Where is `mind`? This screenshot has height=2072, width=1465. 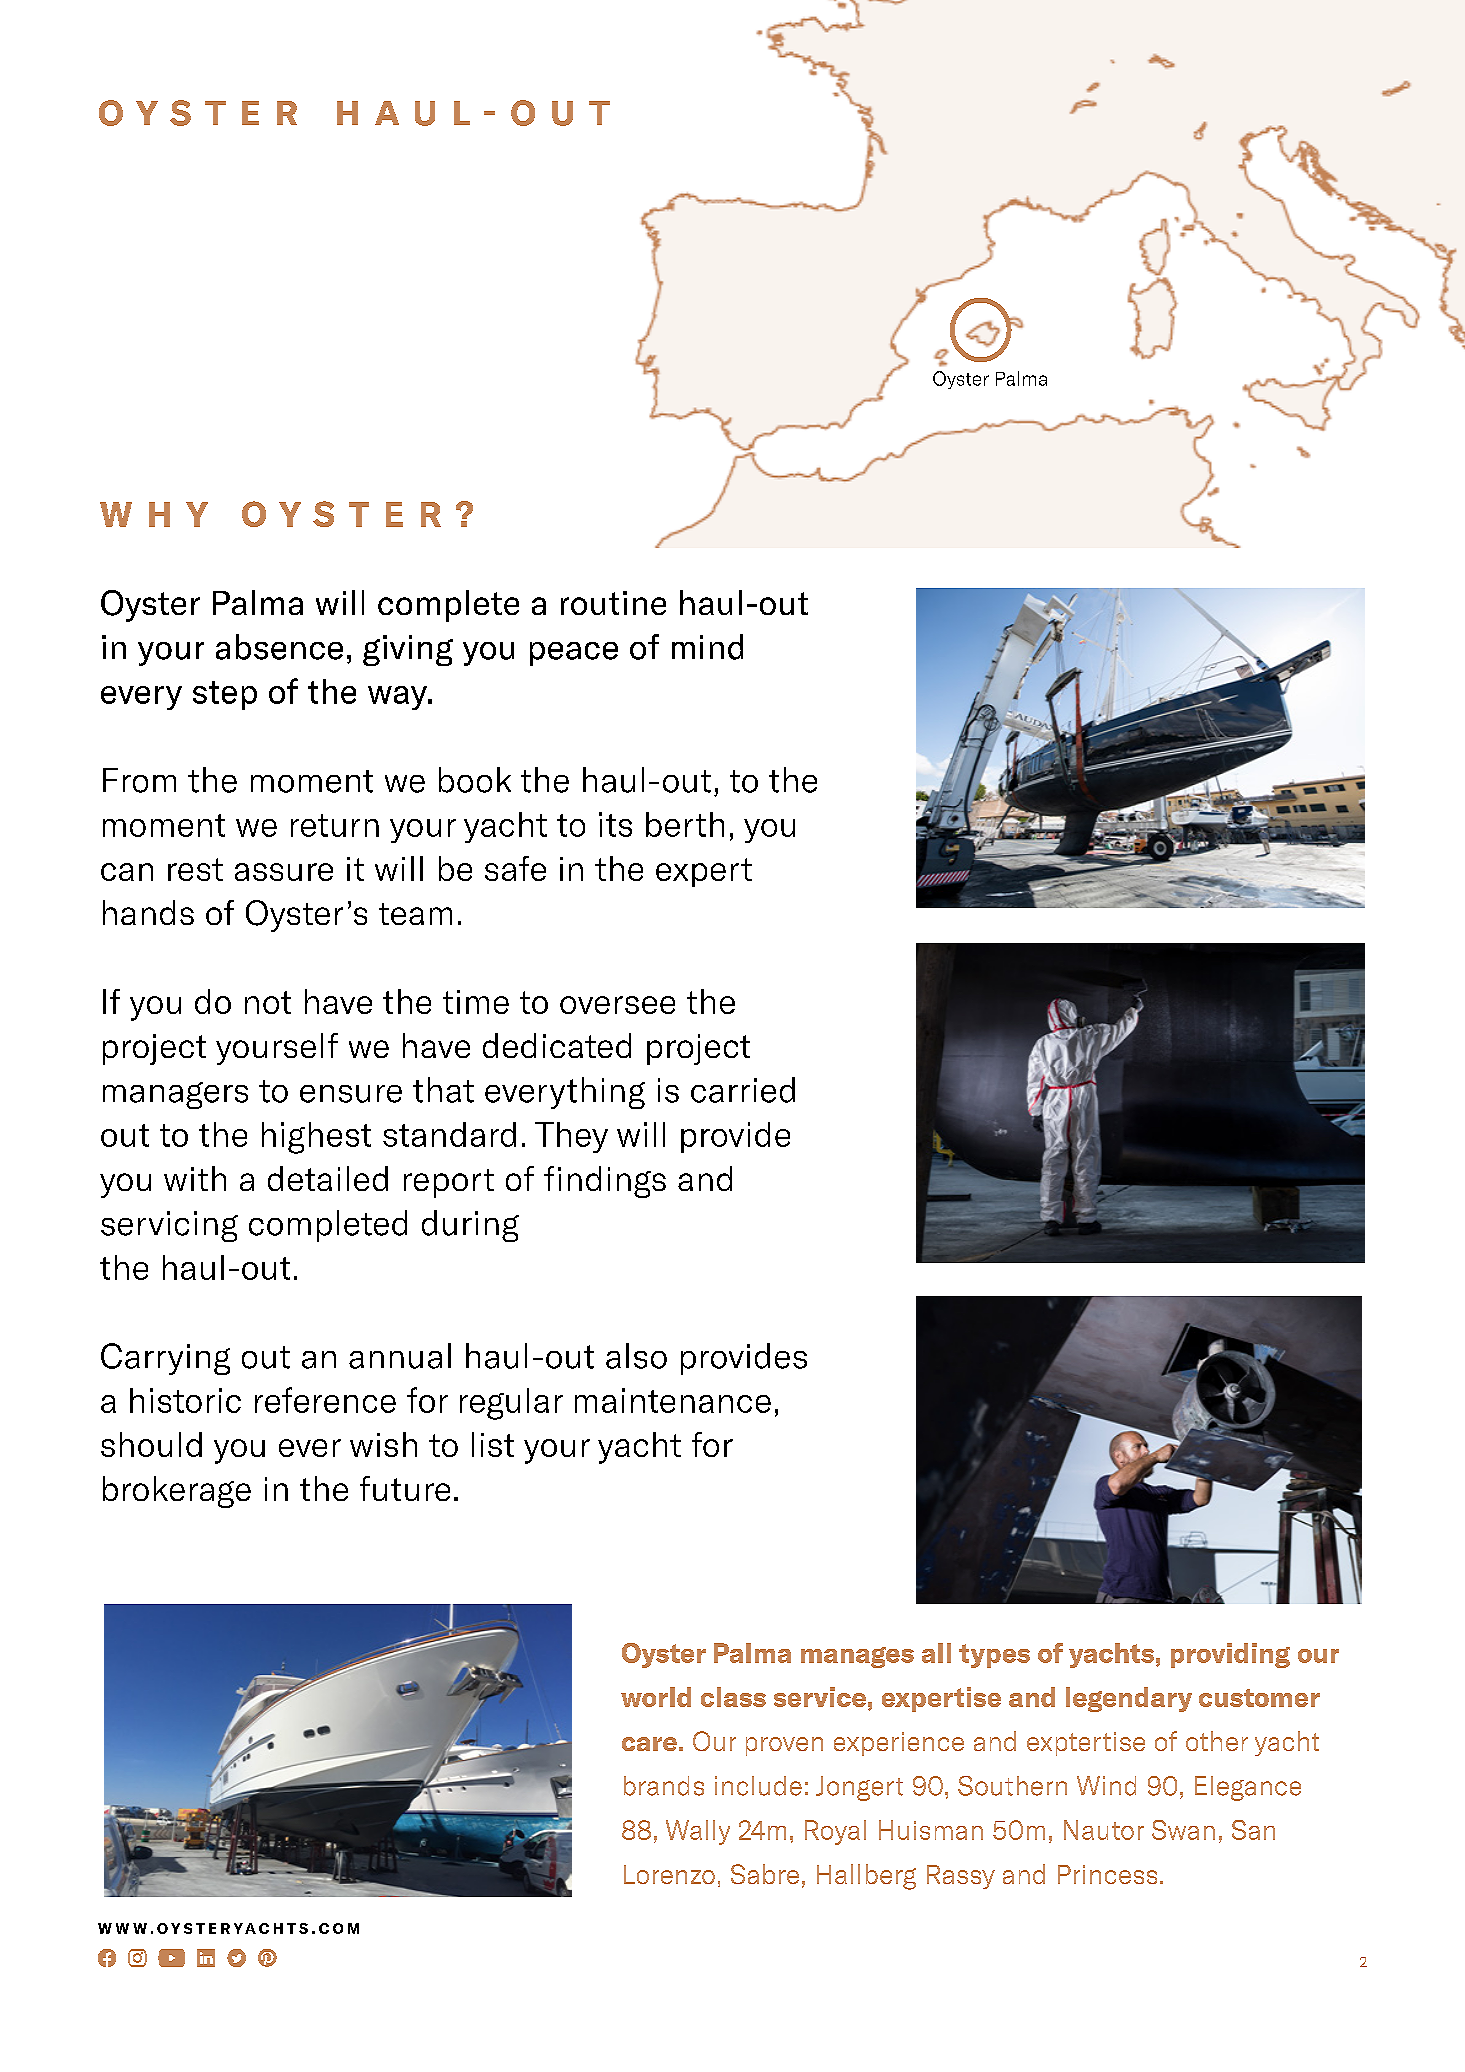 mind is located at coordinates (707, 647).
